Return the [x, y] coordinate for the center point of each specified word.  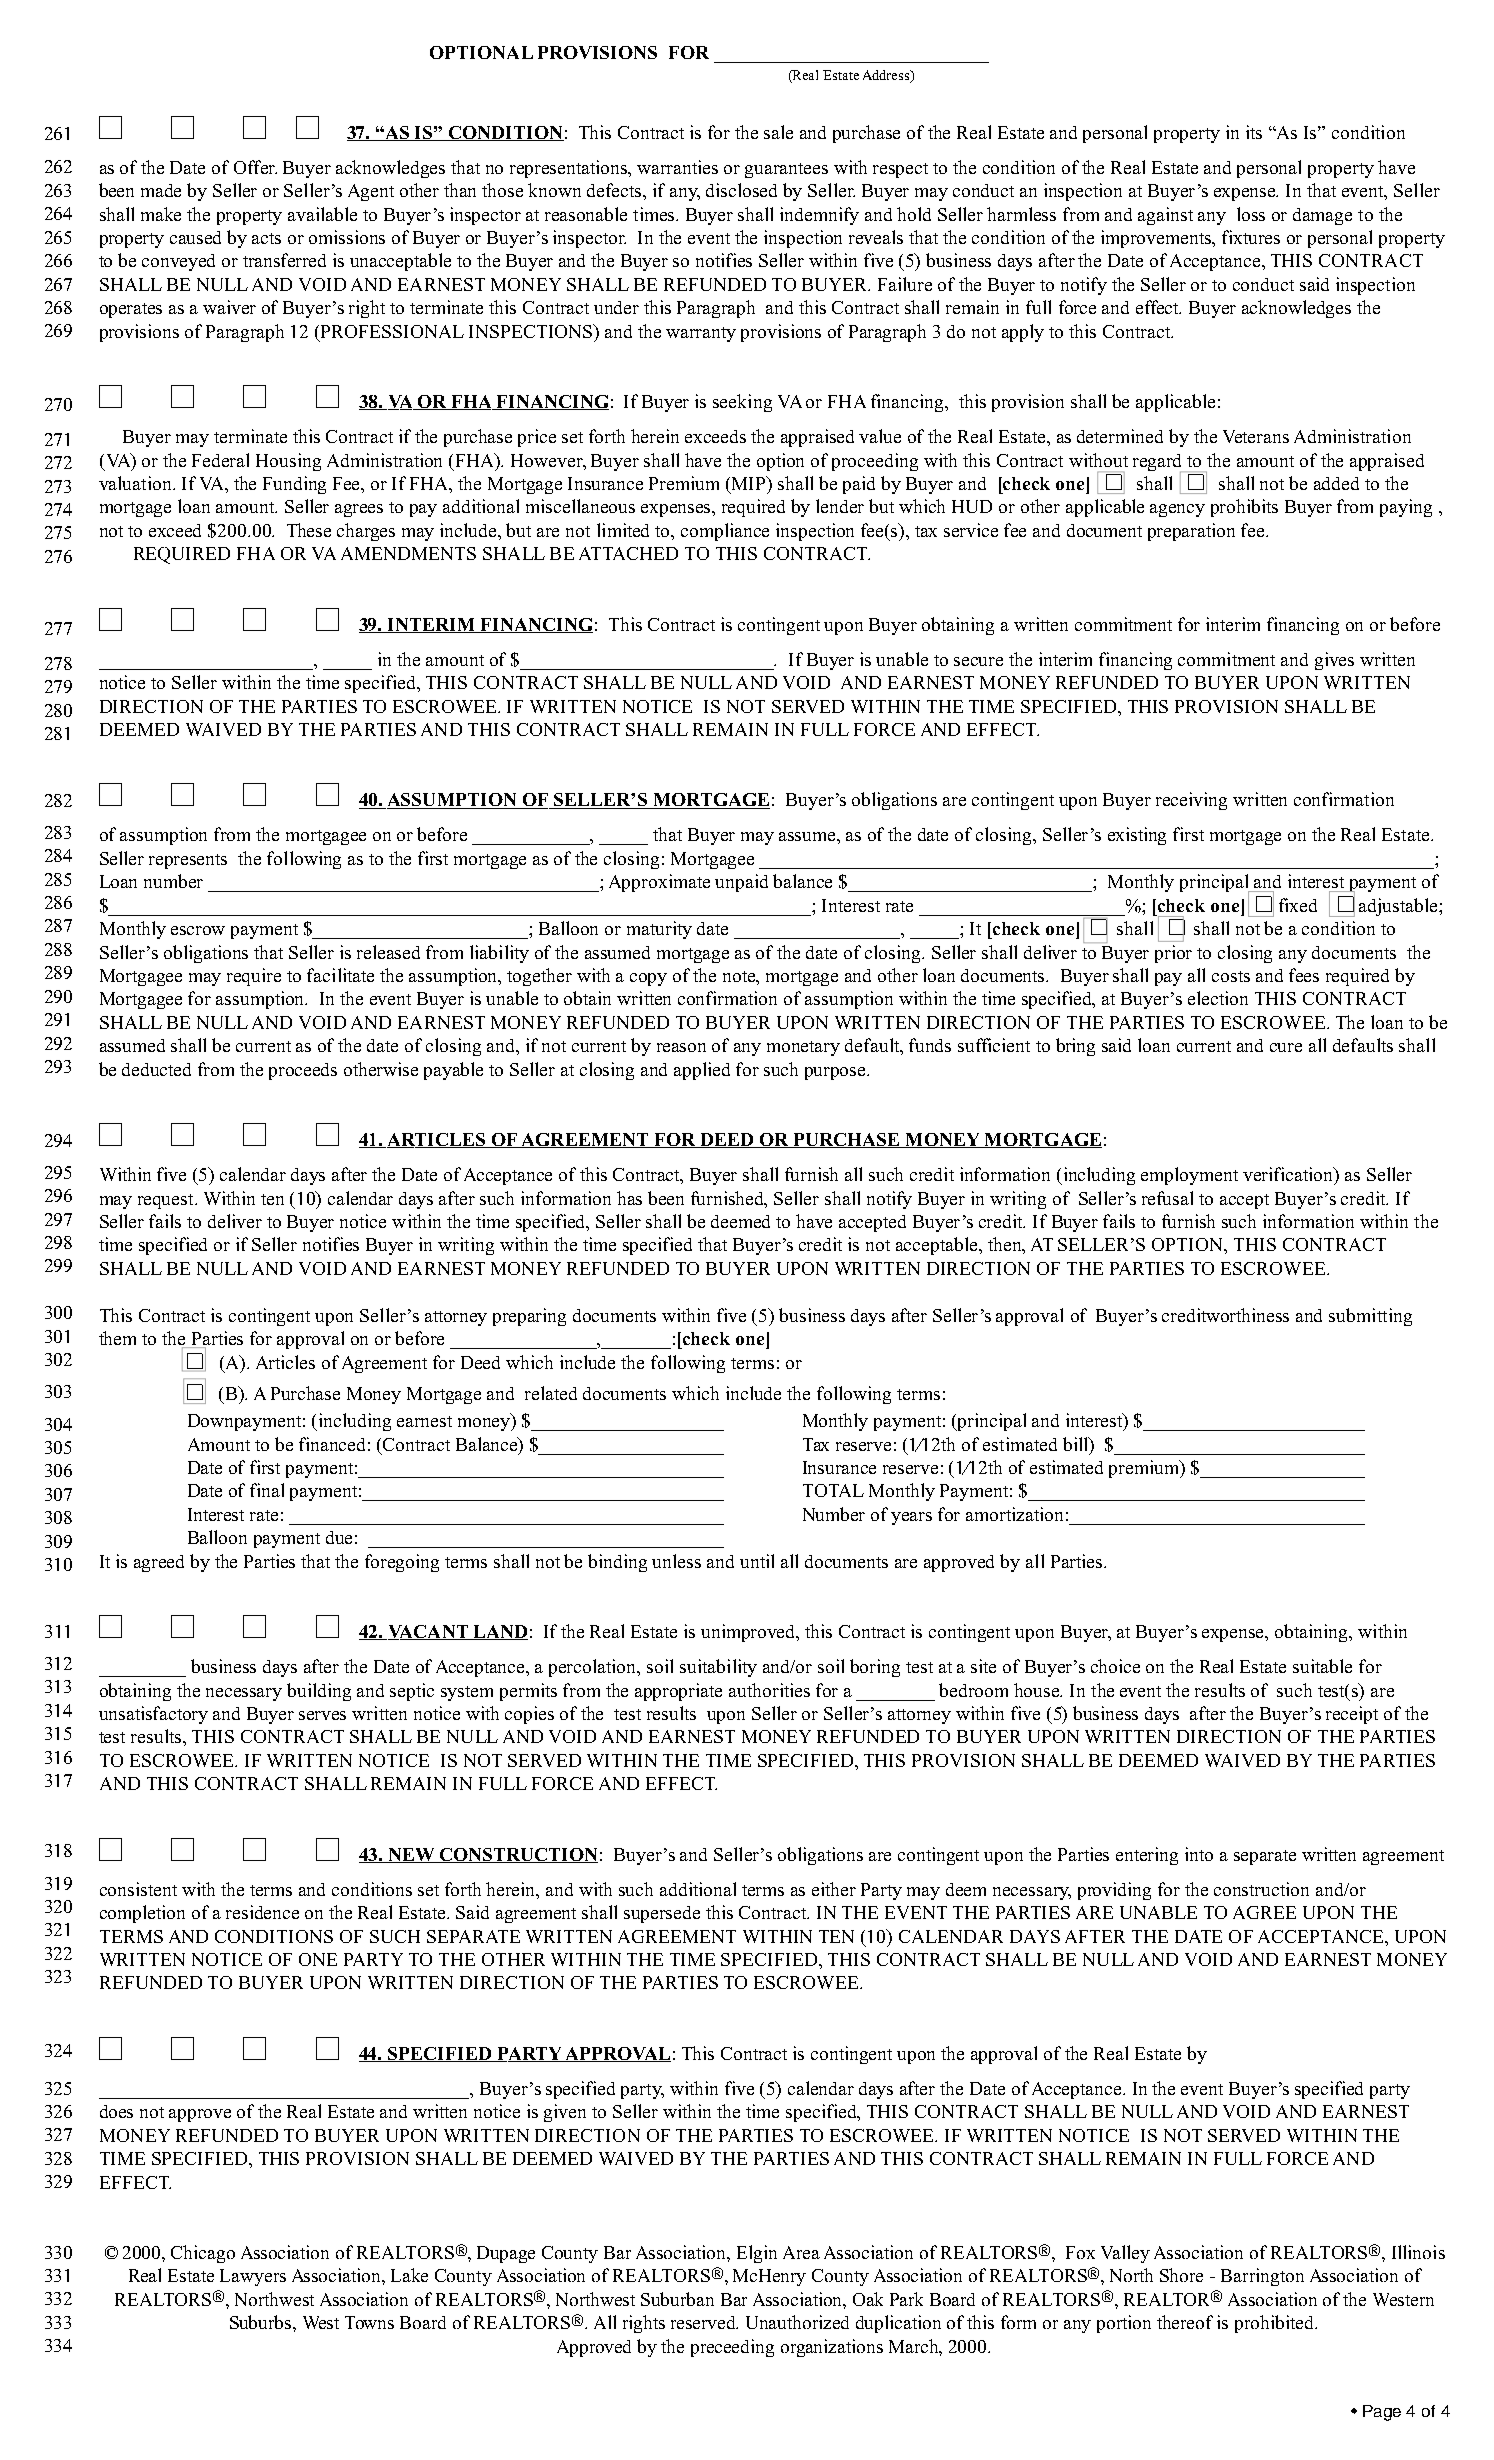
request [167, 1201]
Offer [255, 167]
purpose [836, 1073]
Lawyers [253, 2277]
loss [1251, 214]
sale [778, 132]
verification [1289, 1175]
